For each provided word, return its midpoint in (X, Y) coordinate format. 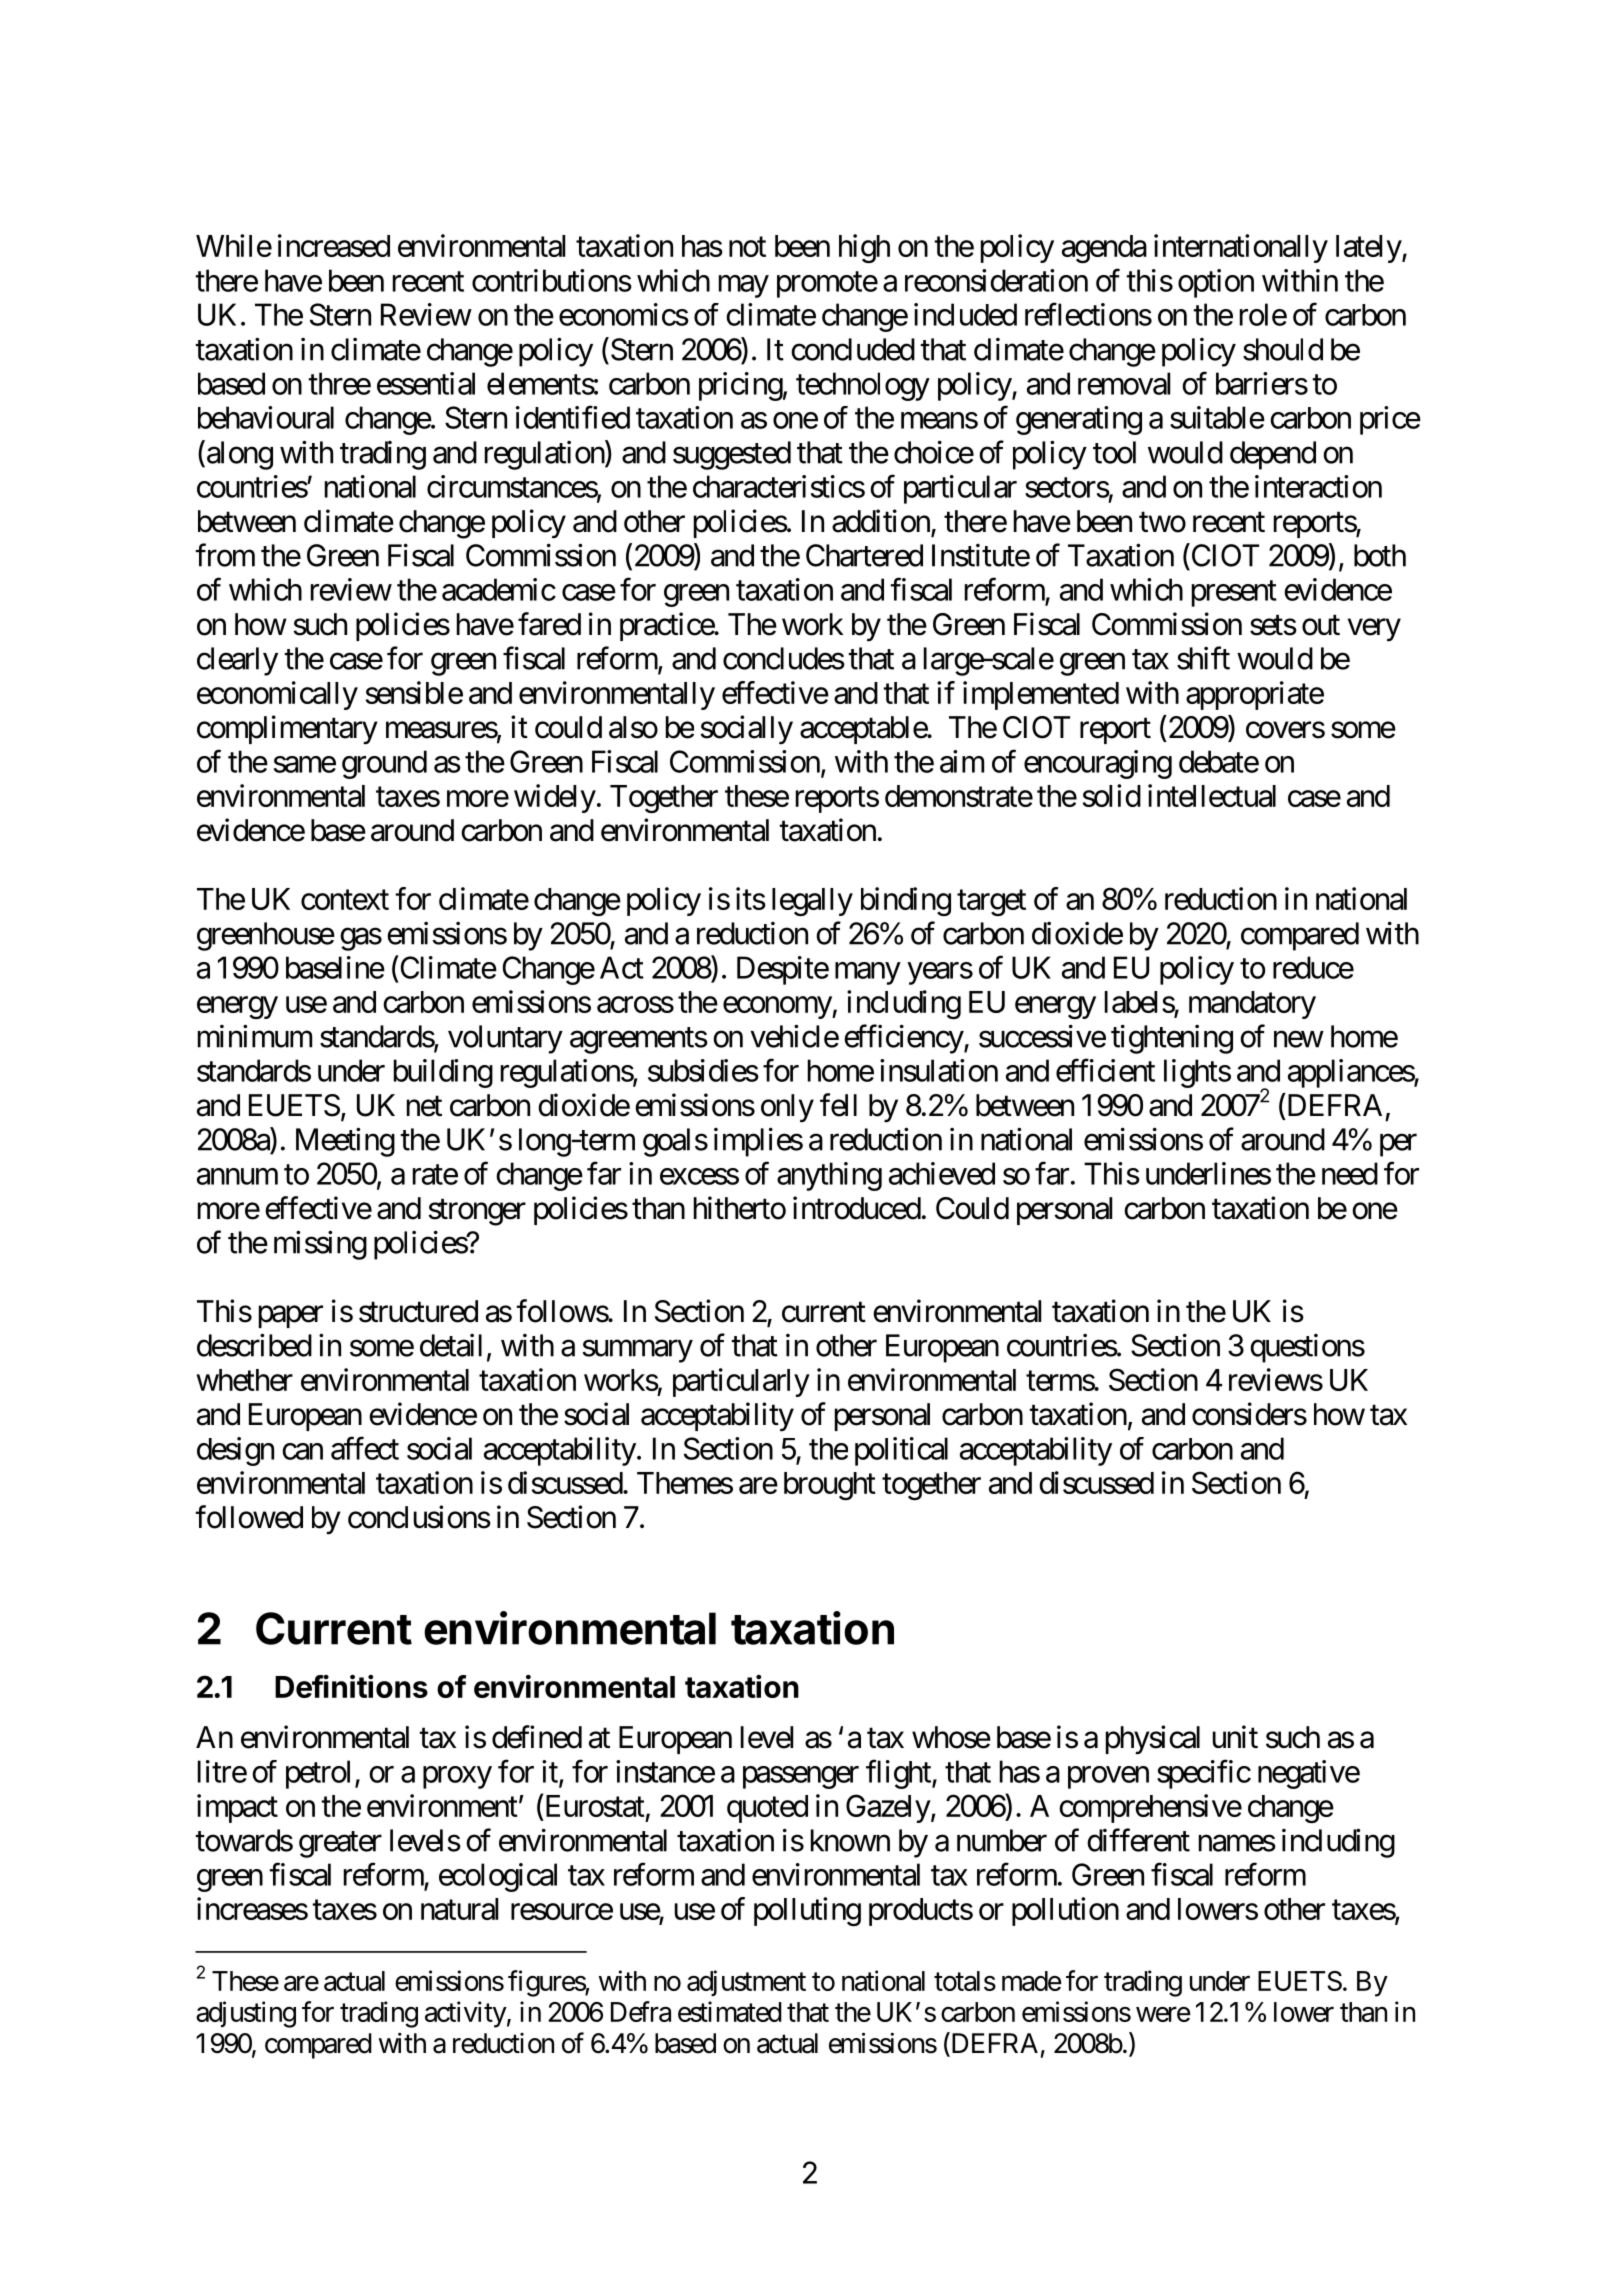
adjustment (746, 1983)
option (1216, 283)
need (1350, 1173)
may (744, 286)
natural (459, 1909)
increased (334, 245)
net (424, 1106)
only (787, 1108)
